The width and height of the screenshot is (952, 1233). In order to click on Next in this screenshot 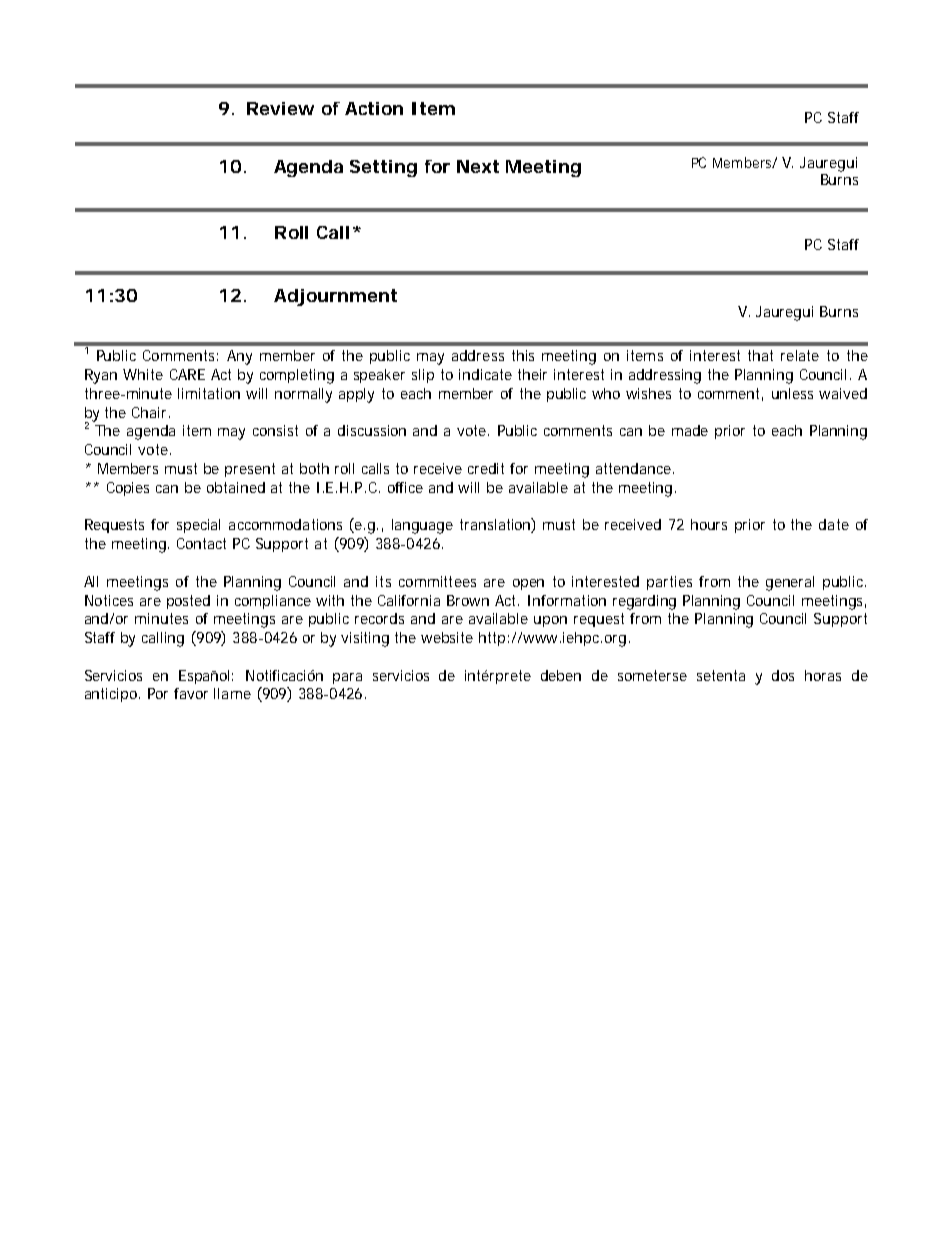, I will do `click(478, 166)`.
